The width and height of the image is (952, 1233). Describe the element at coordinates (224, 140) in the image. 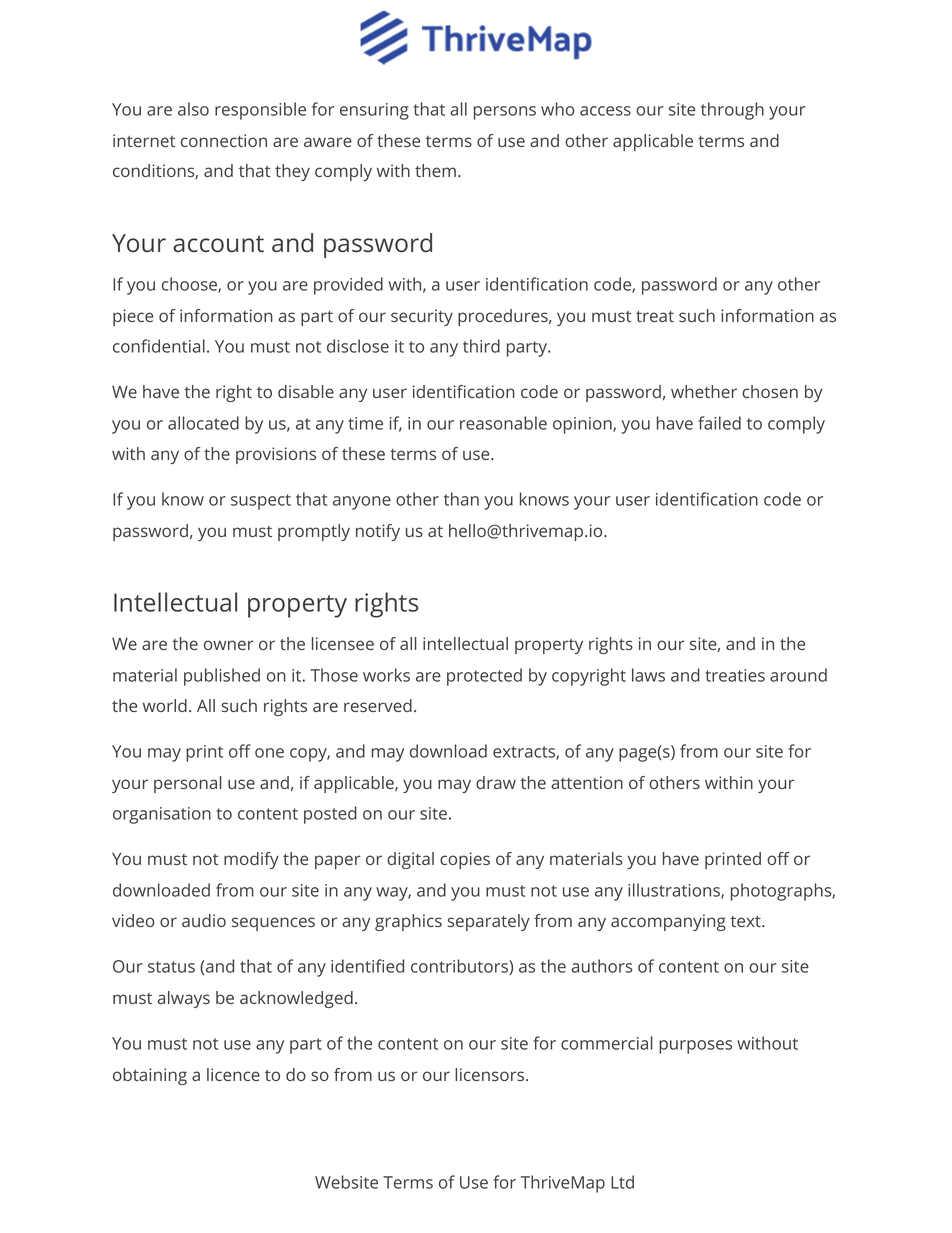

I see `connection` at that location.
